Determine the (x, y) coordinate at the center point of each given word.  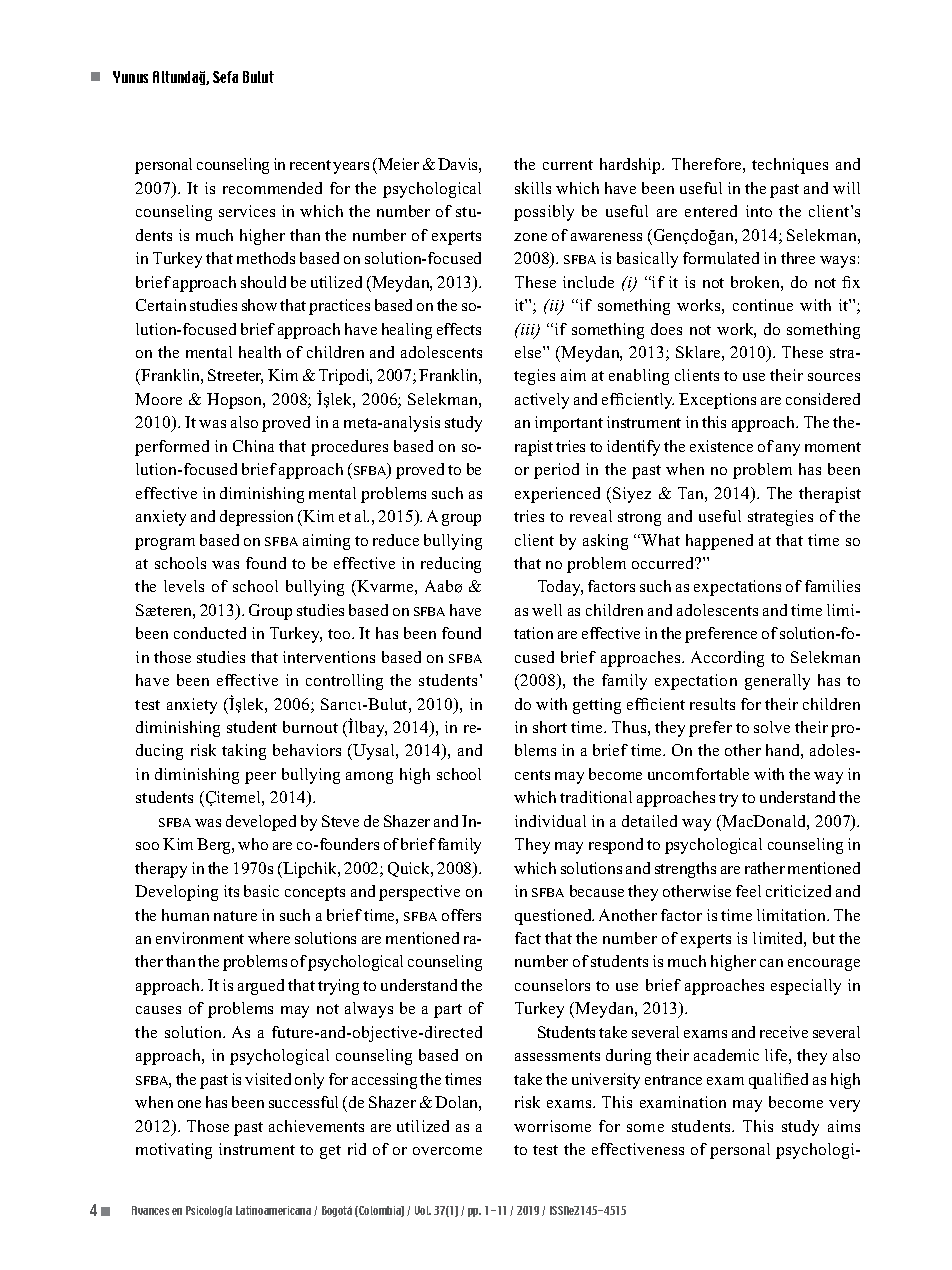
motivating (174, 1151)
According (727, 659)
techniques (790, 166)
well (547, 610)
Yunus (130, 77)
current (568, 165)
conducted (210, 633)
